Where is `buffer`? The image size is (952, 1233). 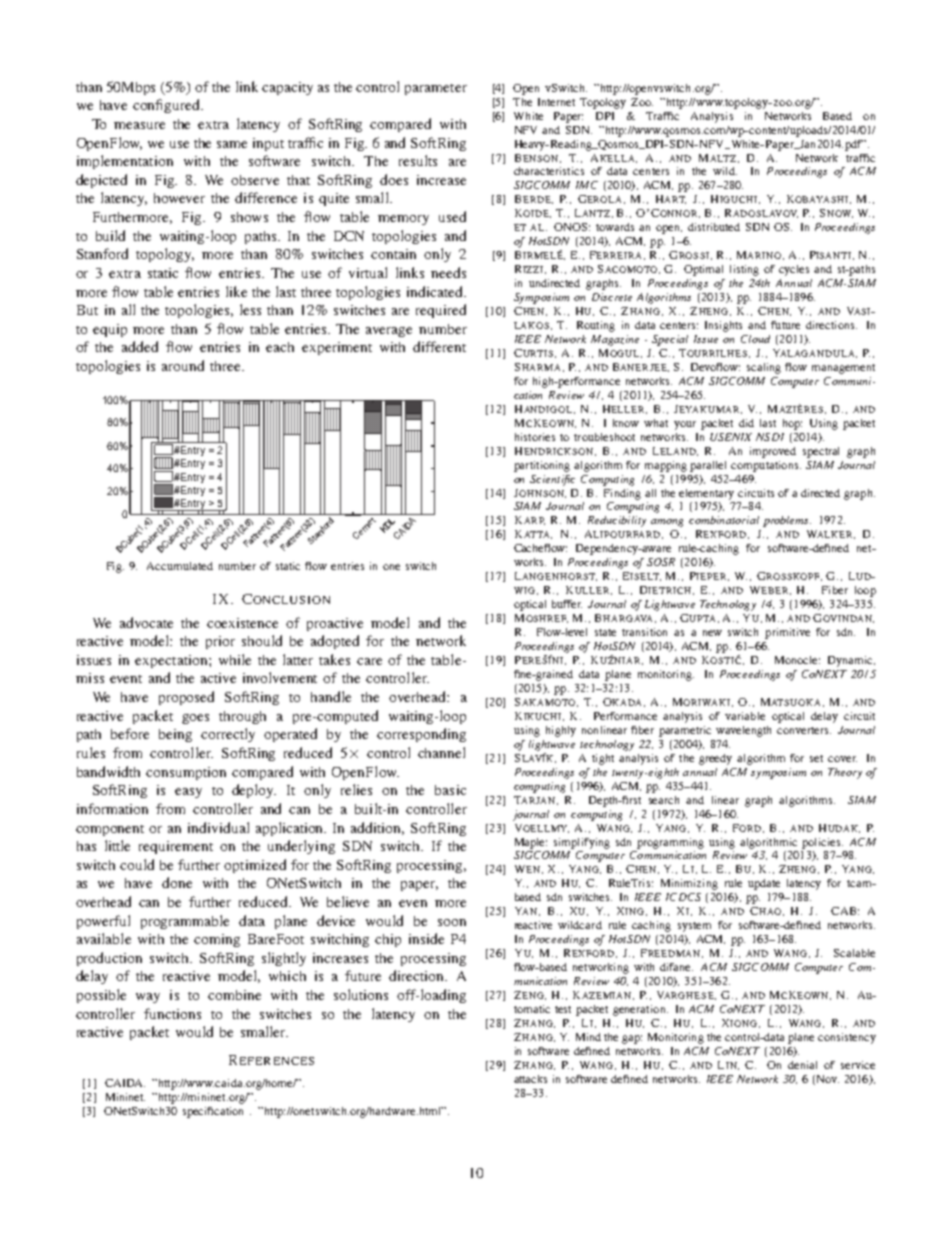
buffer is located at coordinates (567, 604).
